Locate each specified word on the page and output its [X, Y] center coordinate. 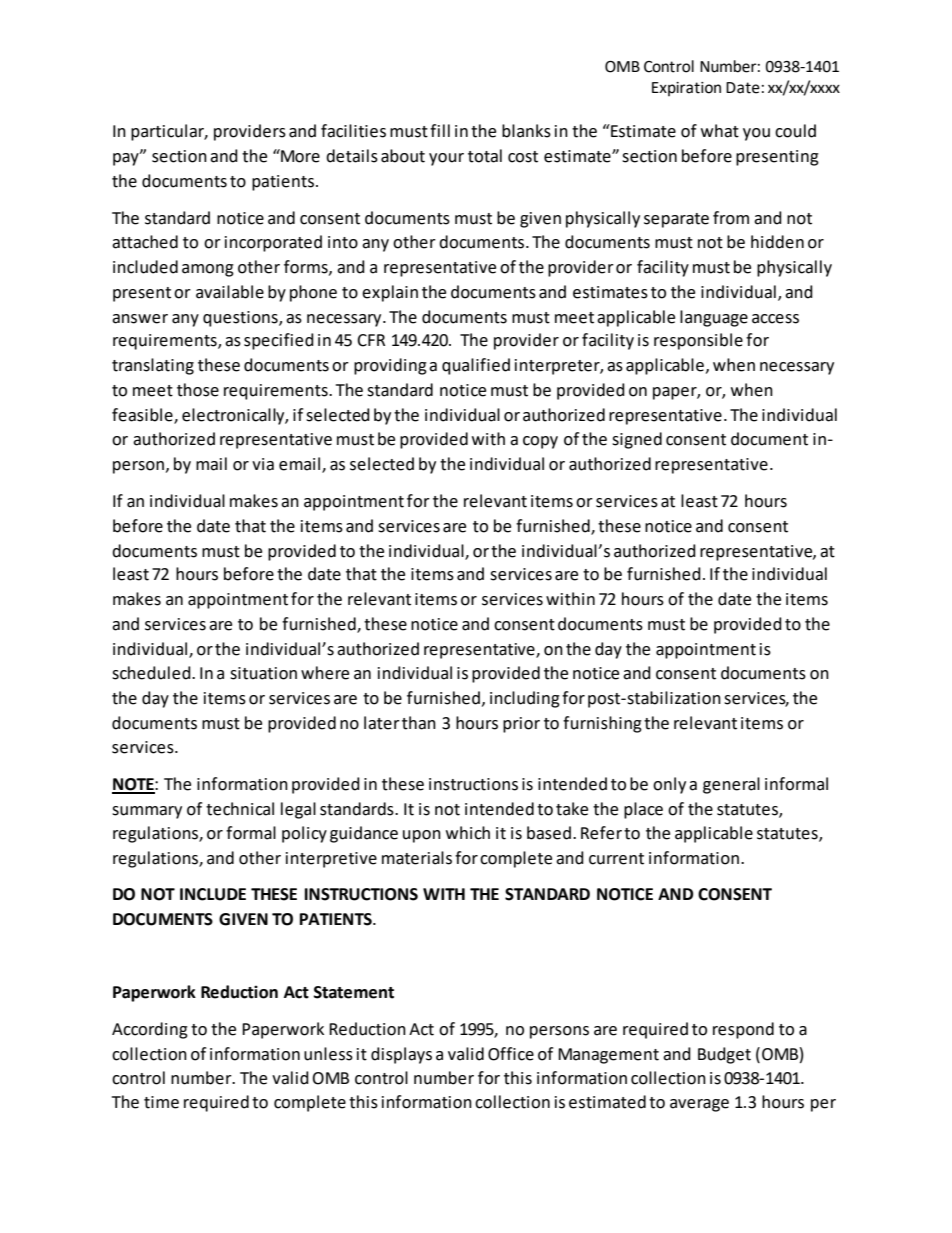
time [161, 1102]
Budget [724, 1055]
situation [263, 673]
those [198, 390]
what [720, 131]
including [525, 699]
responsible [698, 341]
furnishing [602, 724]
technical [240, 809]
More [299, 156]
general [731, 785]
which [468, 833]
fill [440, 130]
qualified [476, 366]
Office [511, 1054]
